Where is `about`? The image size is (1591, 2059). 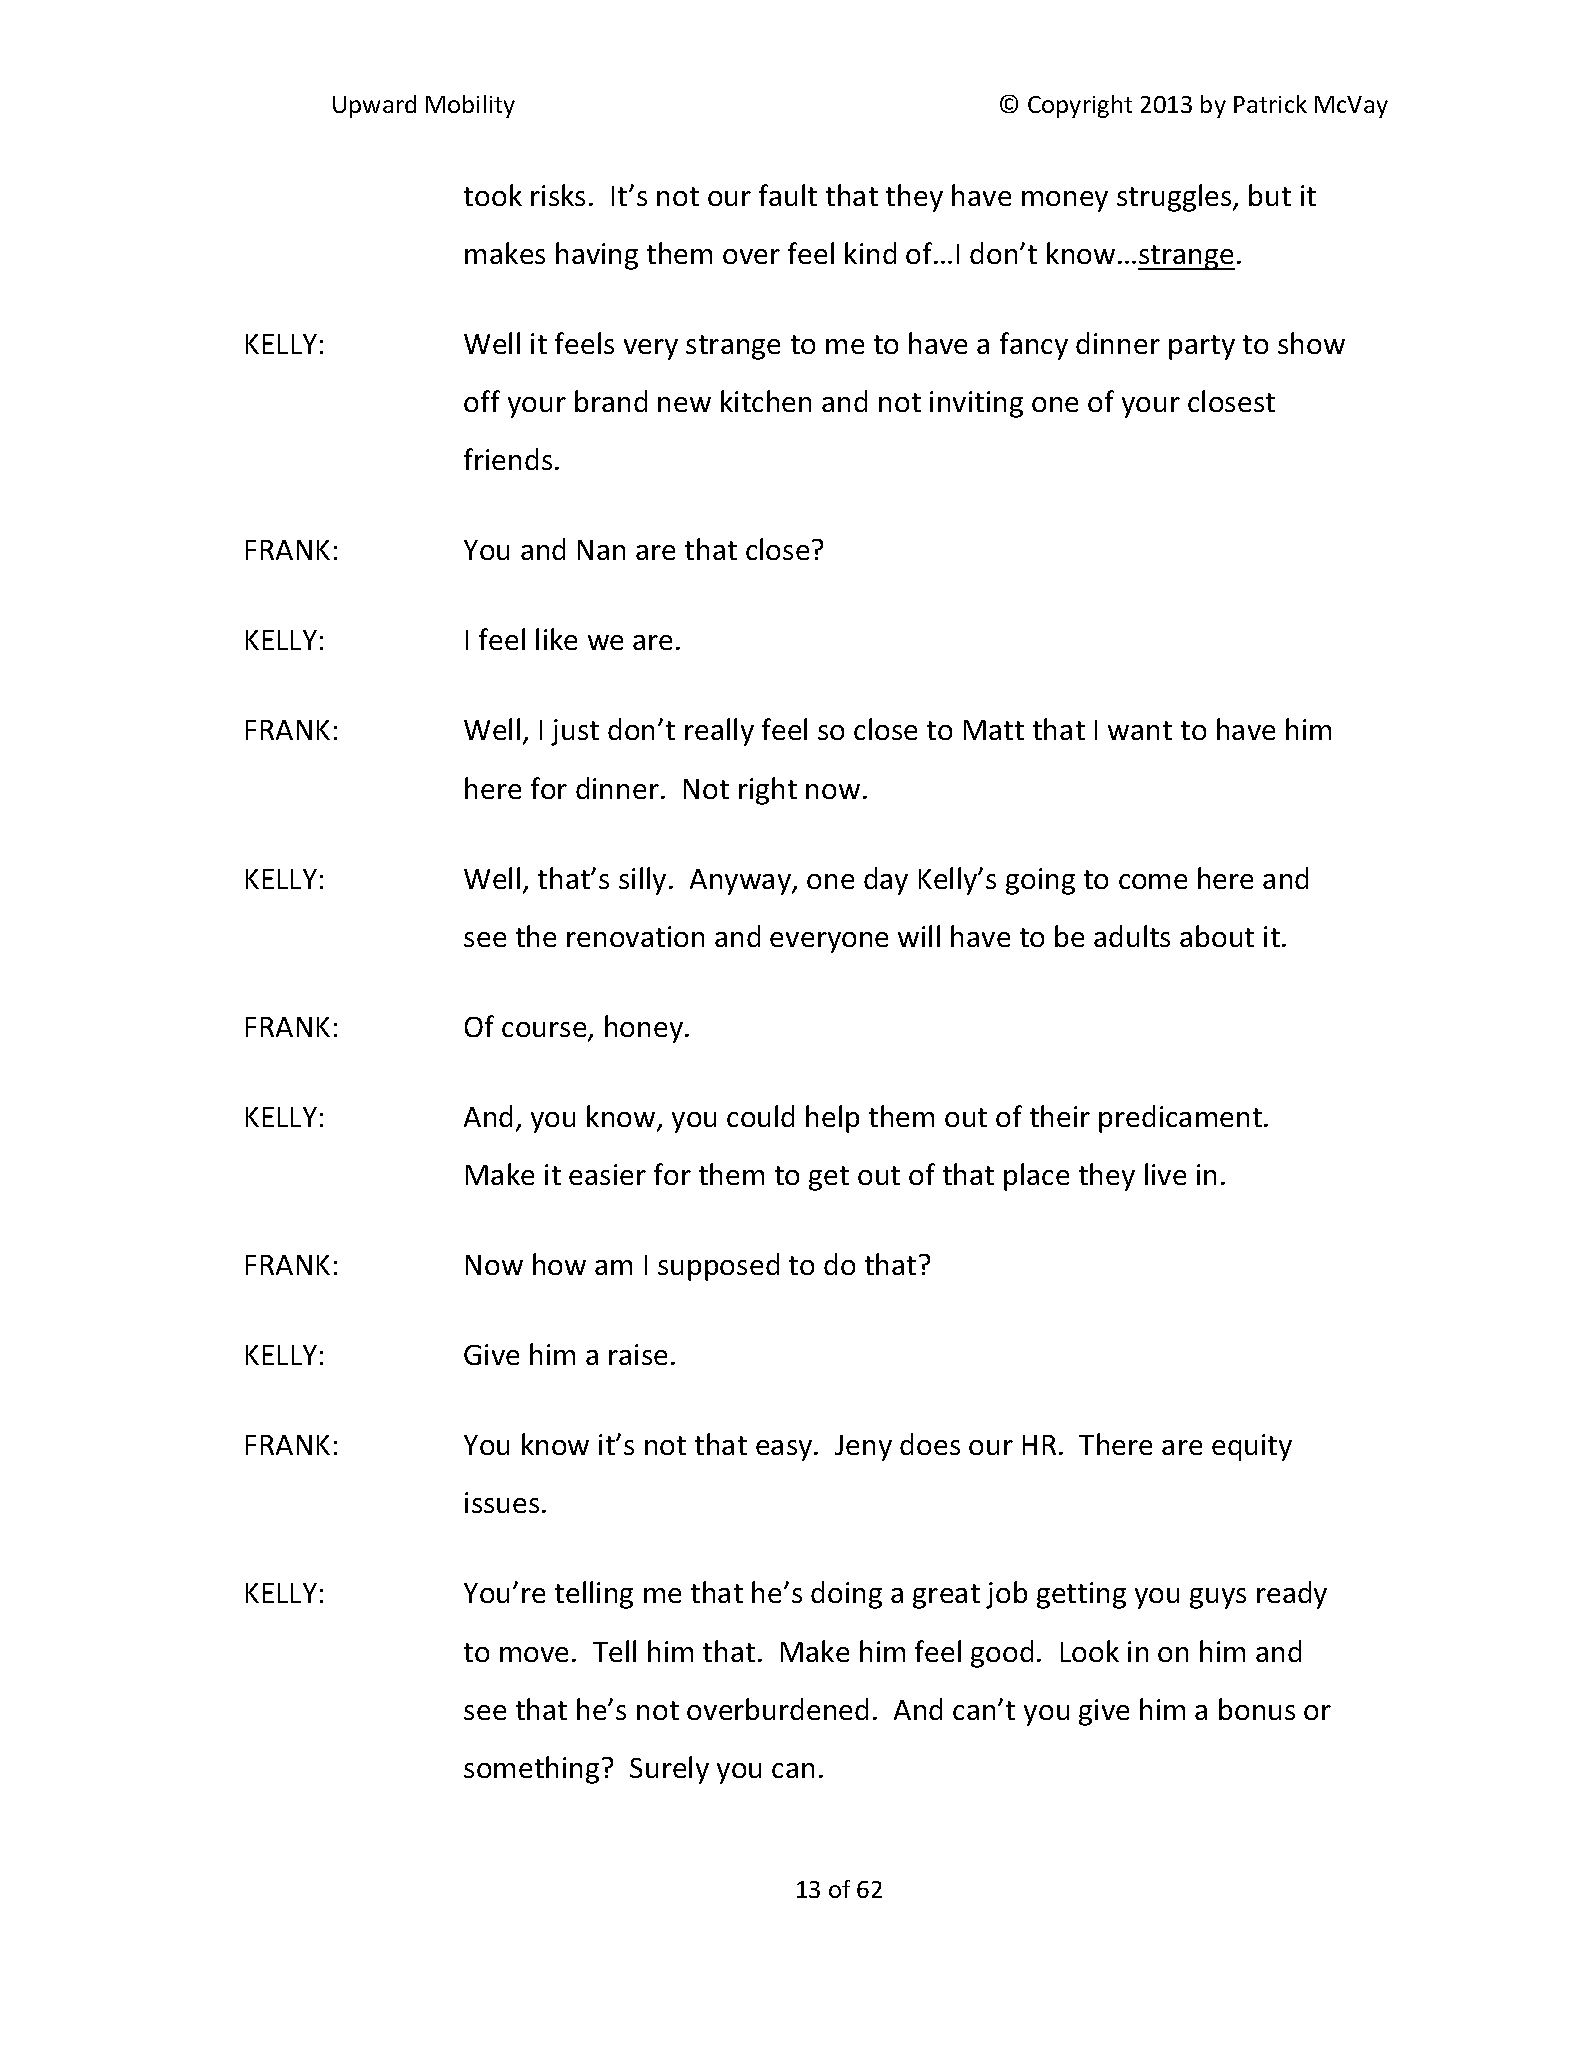
about is located at coordinates (1217, 936).
